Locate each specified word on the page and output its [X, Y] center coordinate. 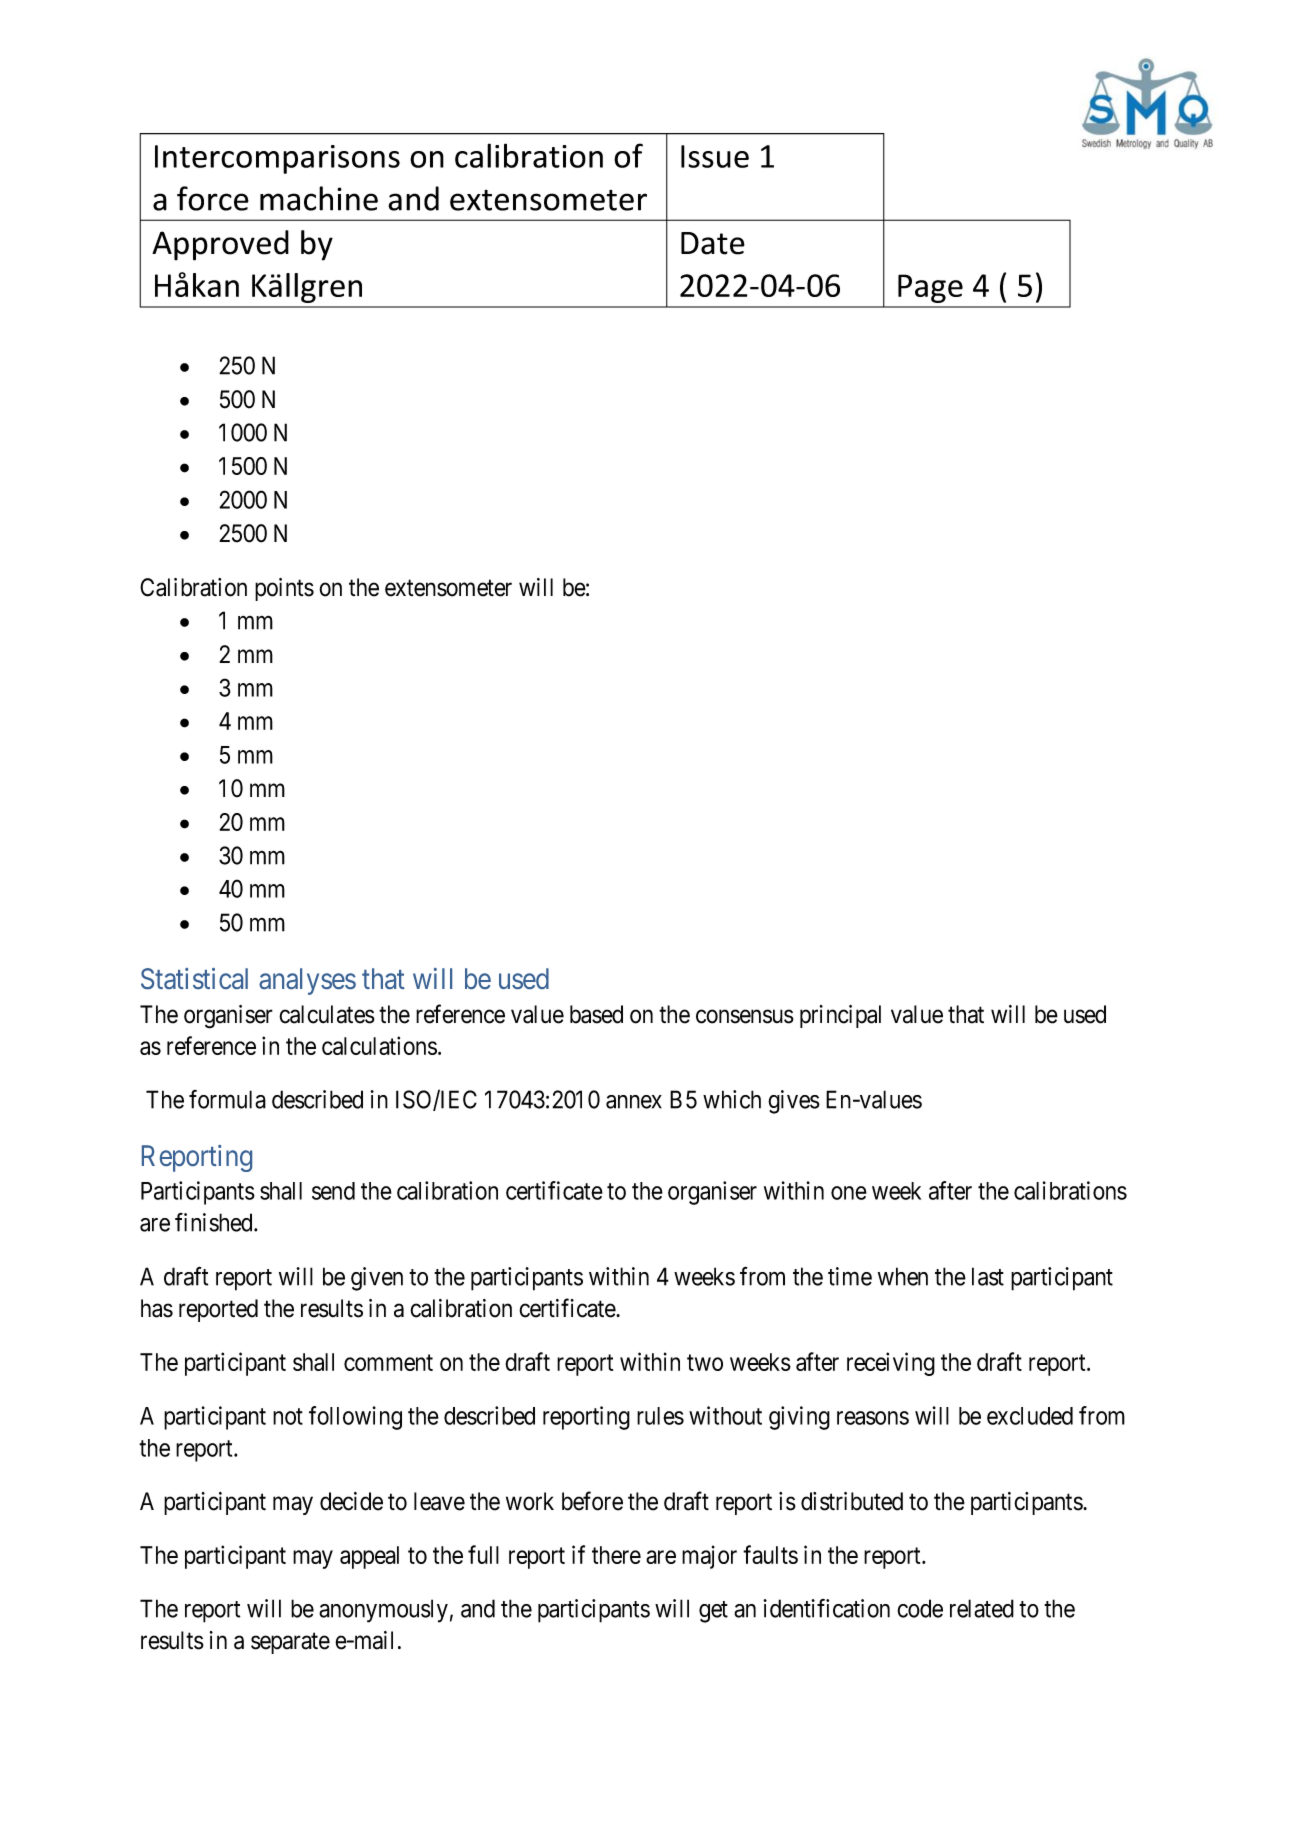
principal [840, 1016]
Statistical [194, 978]
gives [794, 1102]
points [284, 589]
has [157, 1308]
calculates [327, 1014]
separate [290, 1643]
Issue [715, 156]
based [596, 1014]
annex [634, 1102]
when [903, 1276]
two [705, 1363]
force [213, 198]
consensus [745, 1016]
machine [319, 198]
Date [713, 243]
